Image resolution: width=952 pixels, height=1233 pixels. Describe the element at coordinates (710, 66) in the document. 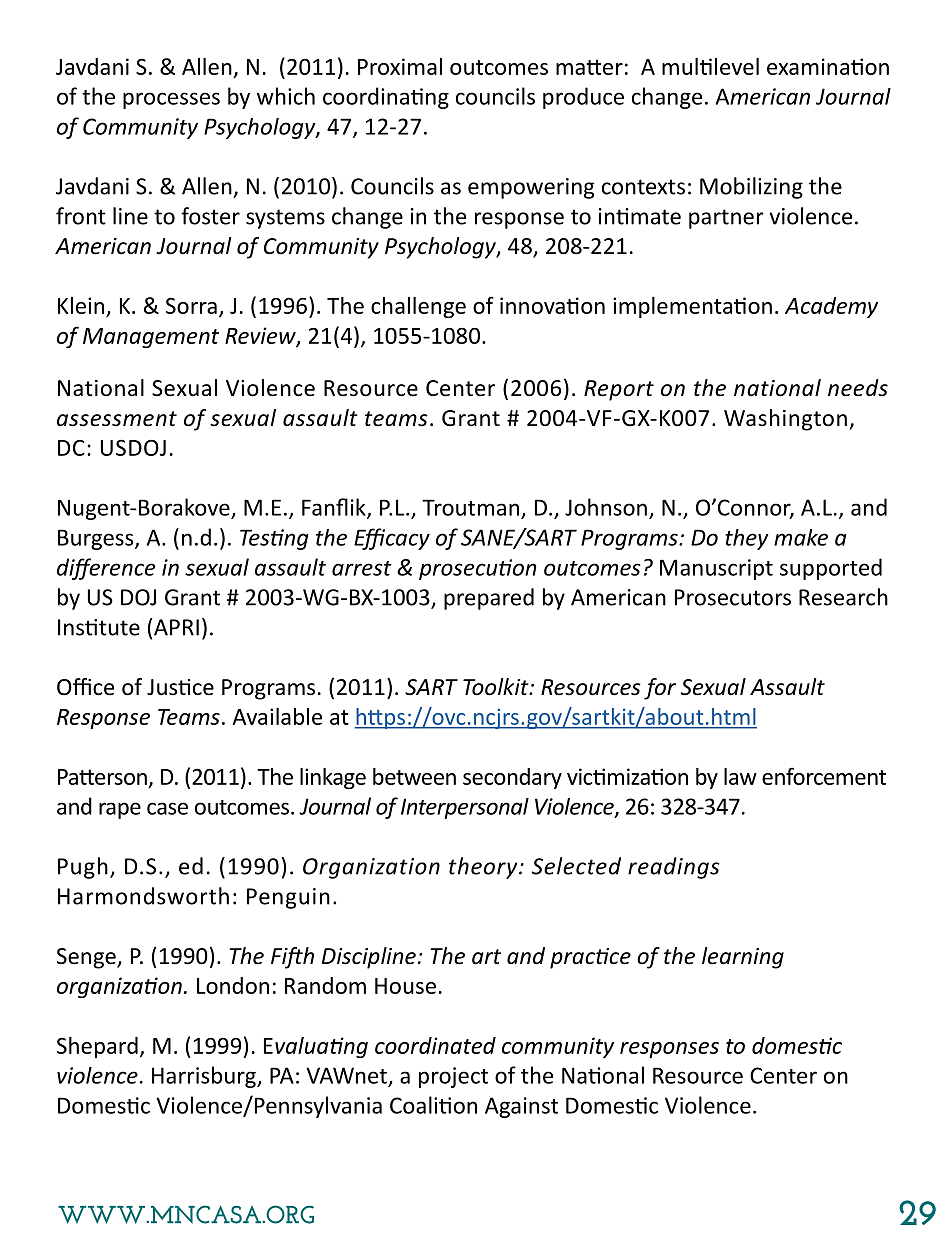

I see `multilevel` at that location.
